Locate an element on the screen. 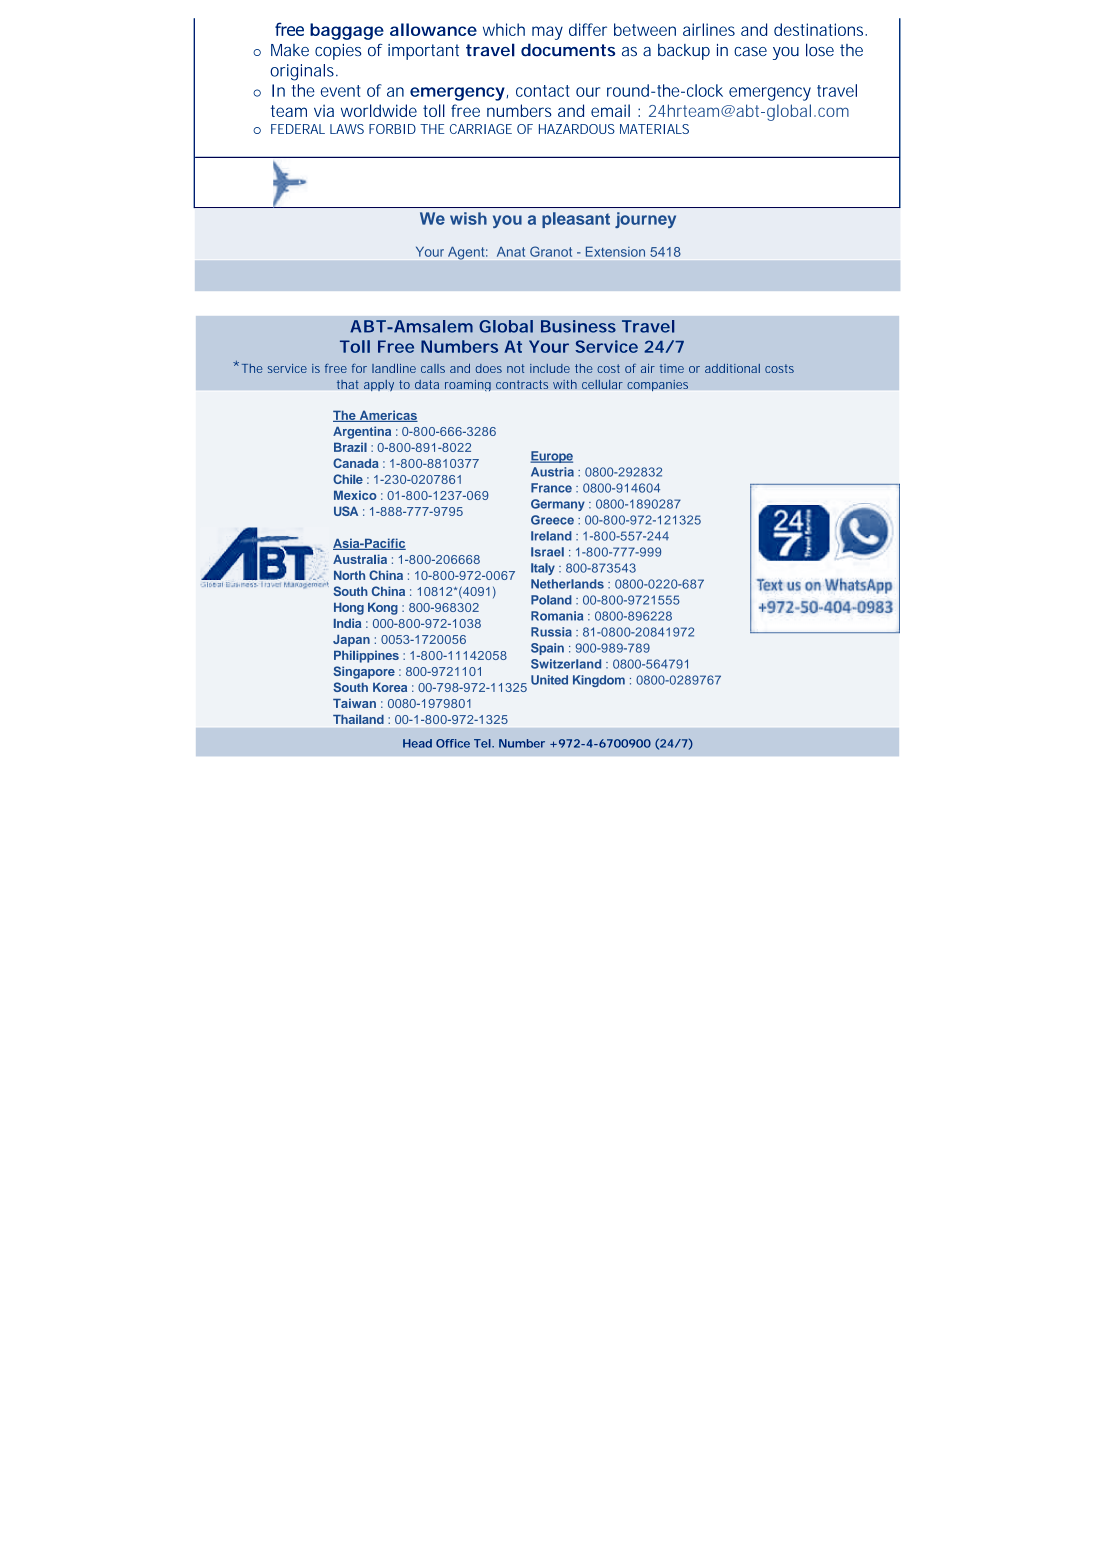 Image resolution: width=1093 pixels, height=1546 pixels. that is located at coordinates (348, 384).
